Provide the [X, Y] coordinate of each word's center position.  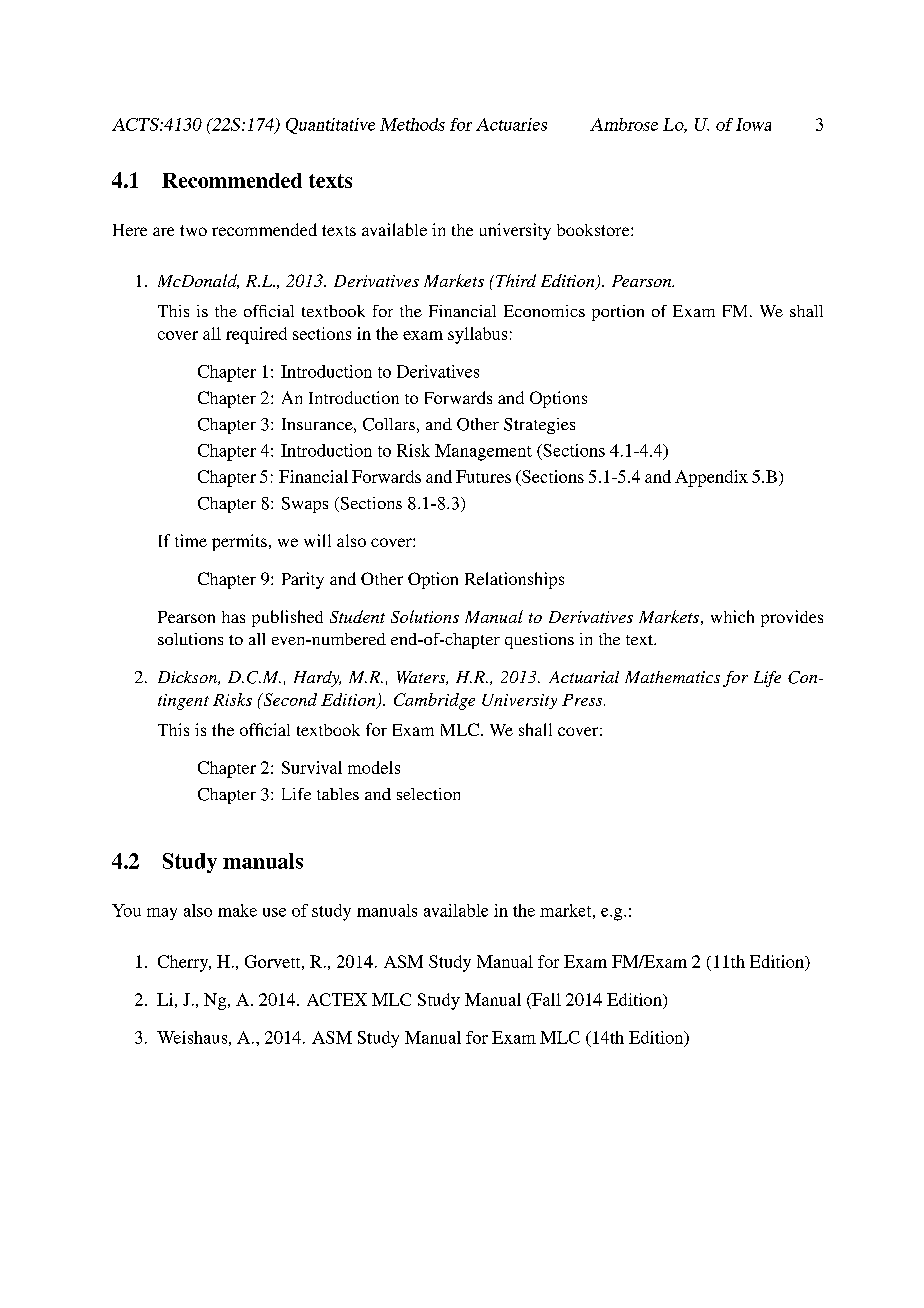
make [237, 910]
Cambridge [434, 701]
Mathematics [672, 677]
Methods [412, 124]
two [193, 230]
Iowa [753, 124]
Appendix [711, 478]
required [256, 335]
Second [289, 699]
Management [483, 452]
